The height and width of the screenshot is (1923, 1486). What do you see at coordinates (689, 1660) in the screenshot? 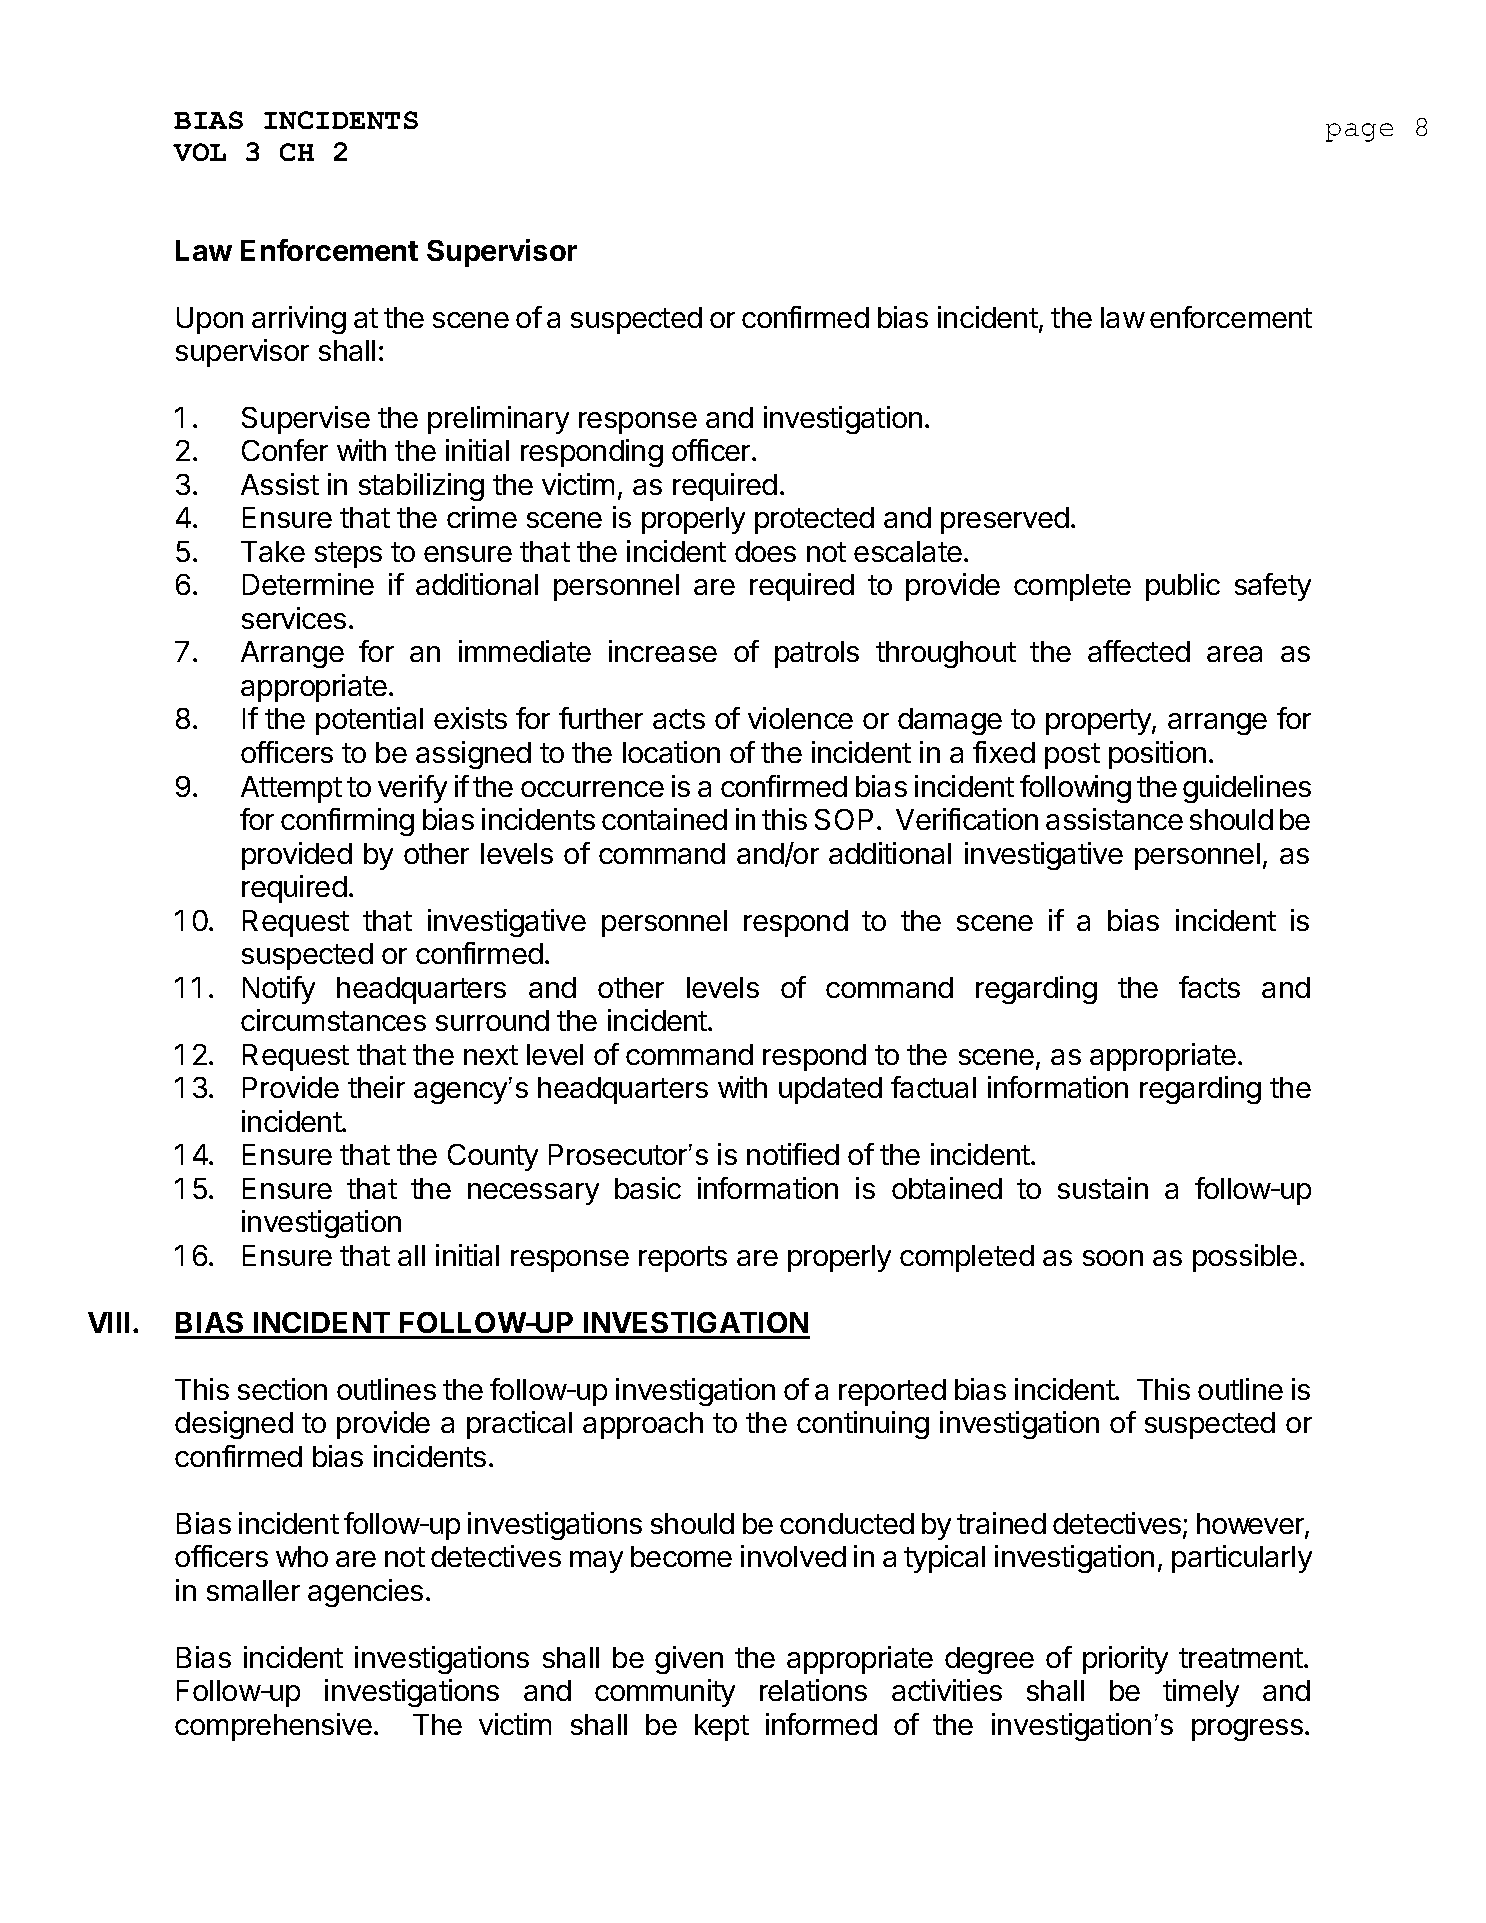
I see `given` at bounding box center [689, 1660].
